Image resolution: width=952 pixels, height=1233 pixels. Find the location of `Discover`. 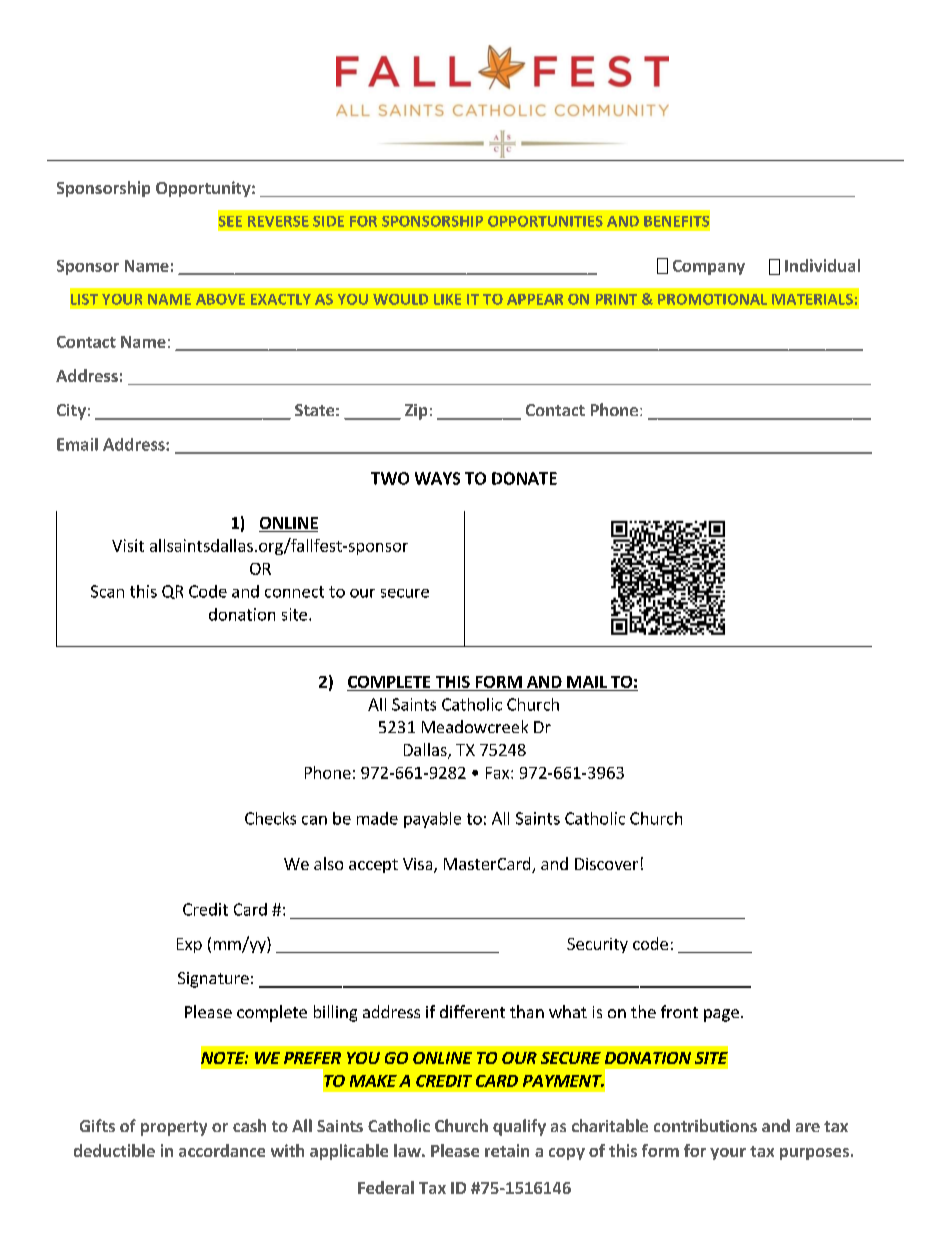

Discover is located at coordinates (606, 864).
